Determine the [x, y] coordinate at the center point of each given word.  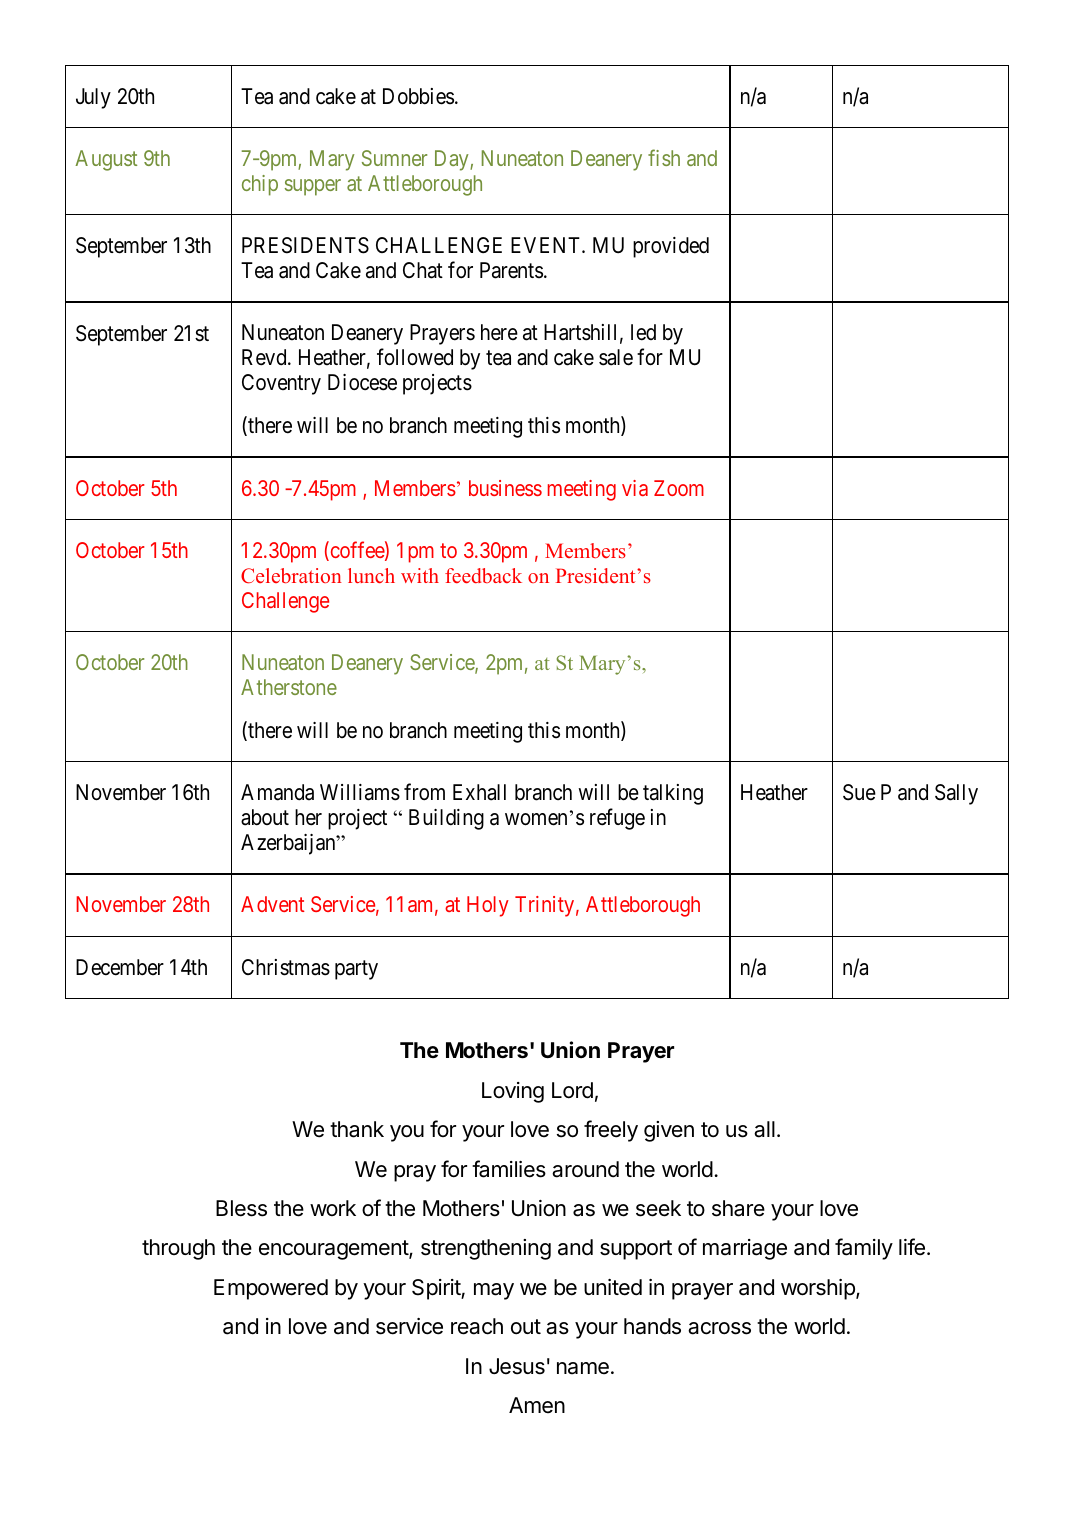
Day [453, 160]
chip [260, 185]
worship [819, 1289]
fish [664, 157]
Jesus [517, 1366]
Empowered [271, 1289]
